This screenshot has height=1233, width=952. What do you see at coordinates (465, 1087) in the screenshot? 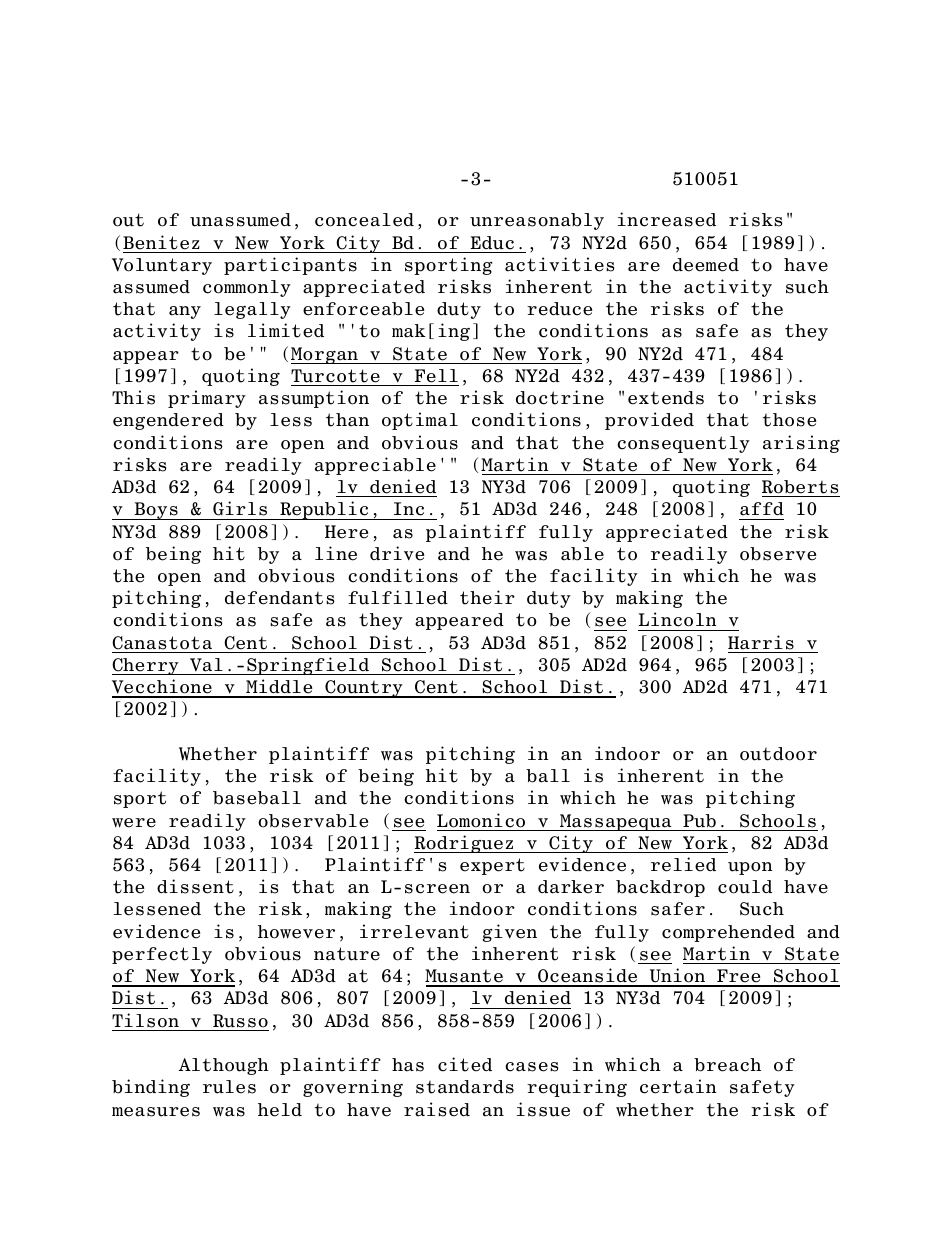
I see `standards` at bounding box center [465, 1087].
